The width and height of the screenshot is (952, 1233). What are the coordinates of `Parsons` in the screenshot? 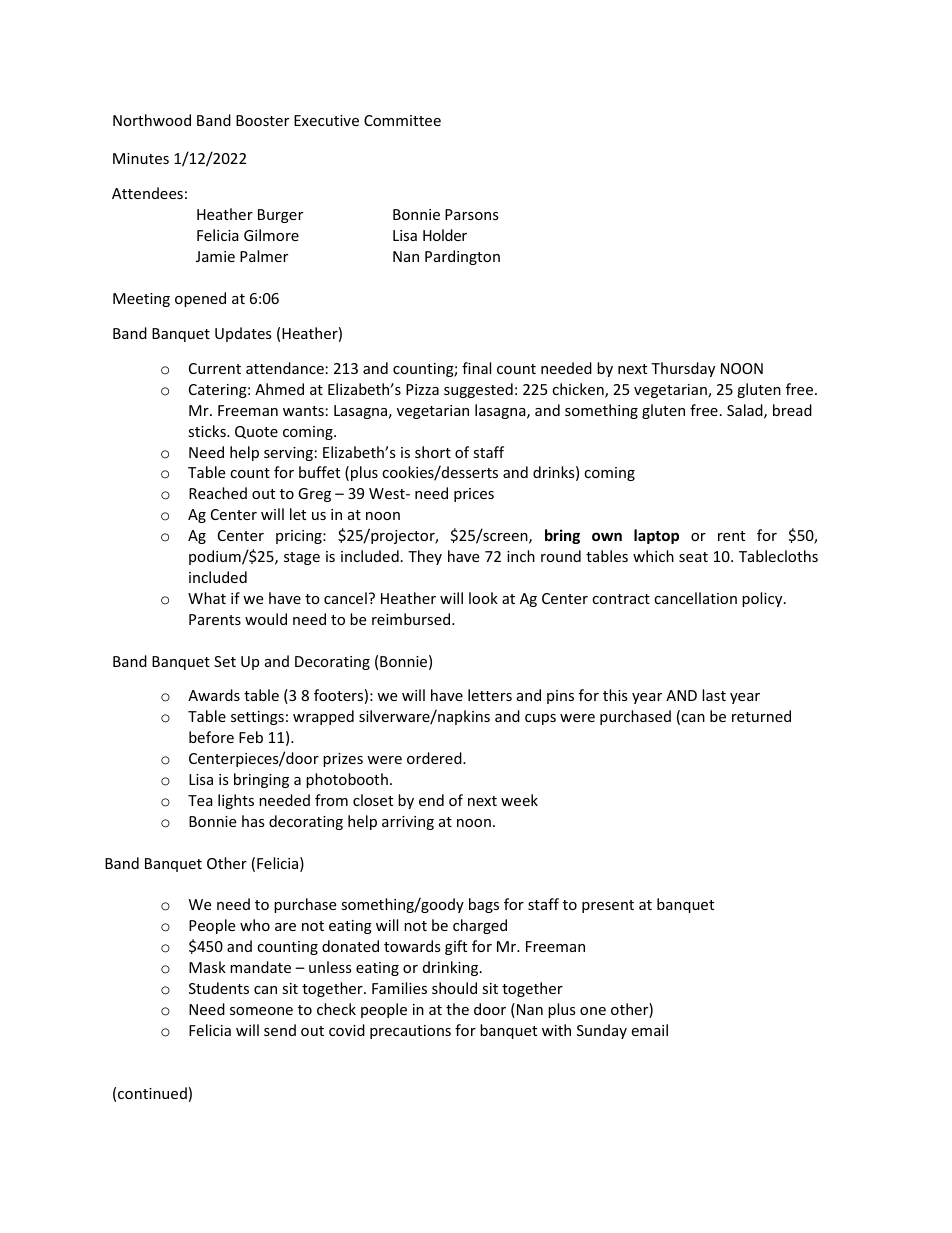 It's located at (472, 214).
